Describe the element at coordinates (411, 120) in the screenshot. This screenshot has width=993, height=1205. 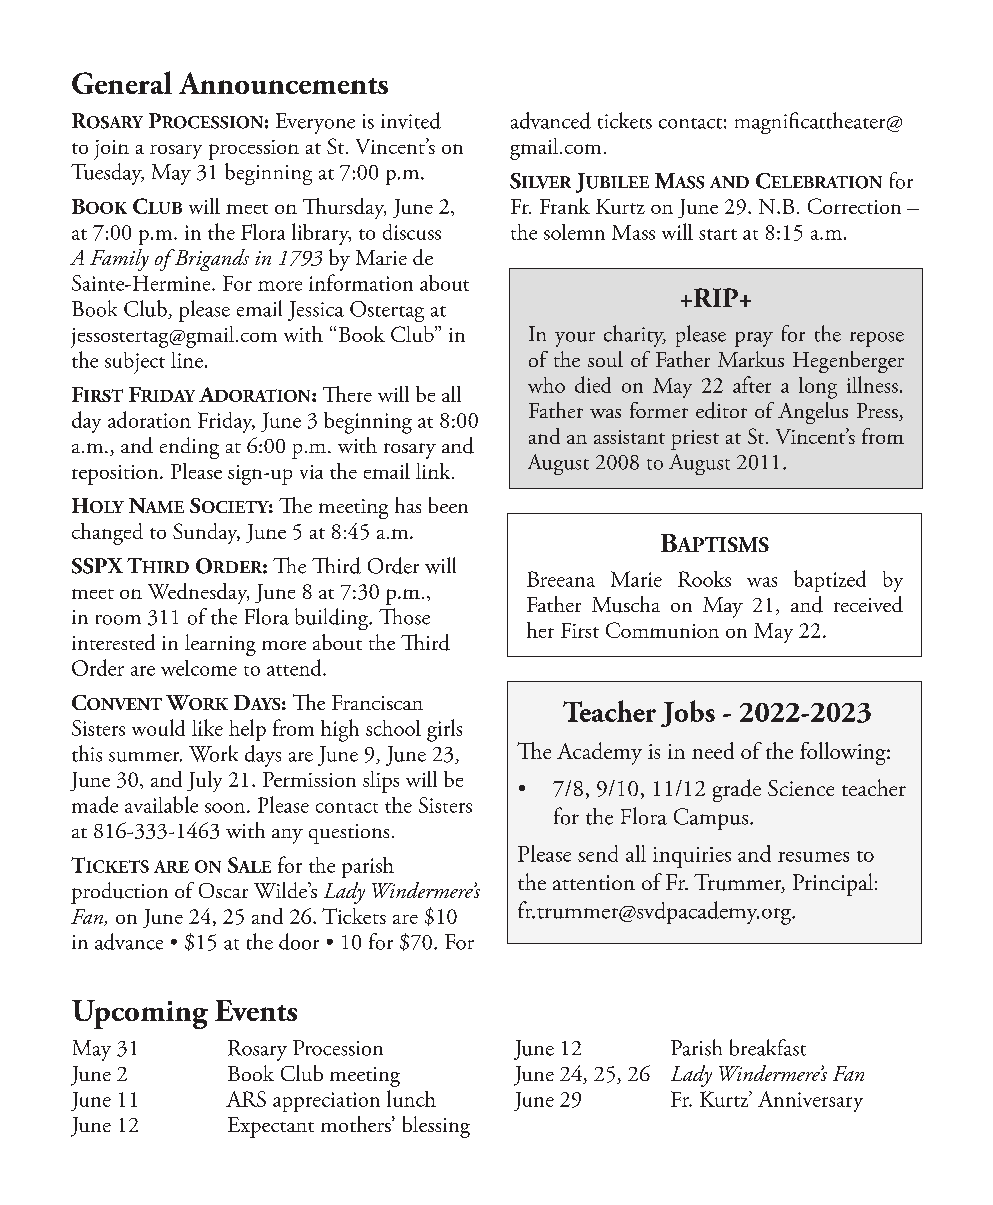
I see `invited` at that location.
